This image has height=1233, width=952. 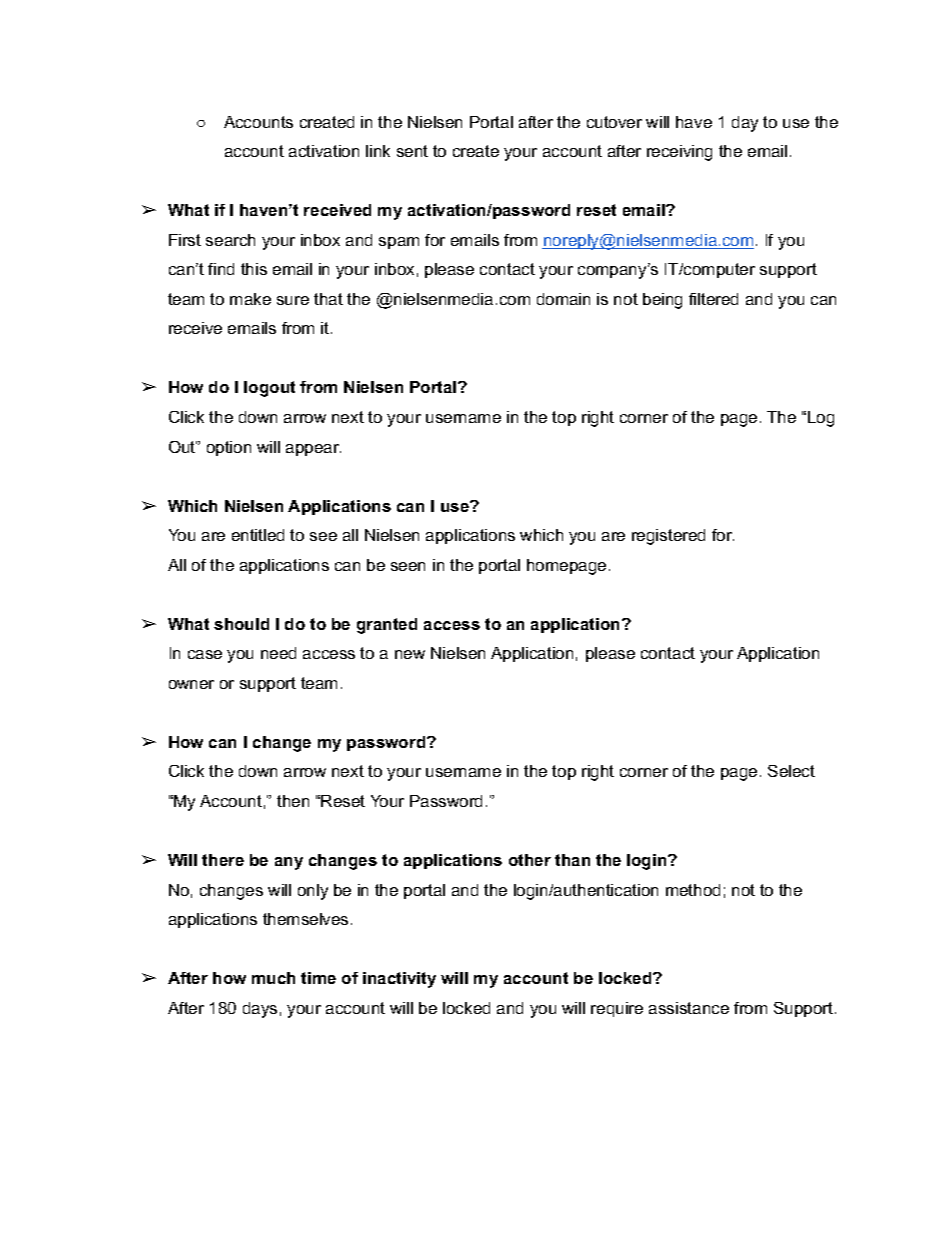 What do you see at coordinates (258, 535) in the image?
I see `entitled` at bounding box center [258, 535].
